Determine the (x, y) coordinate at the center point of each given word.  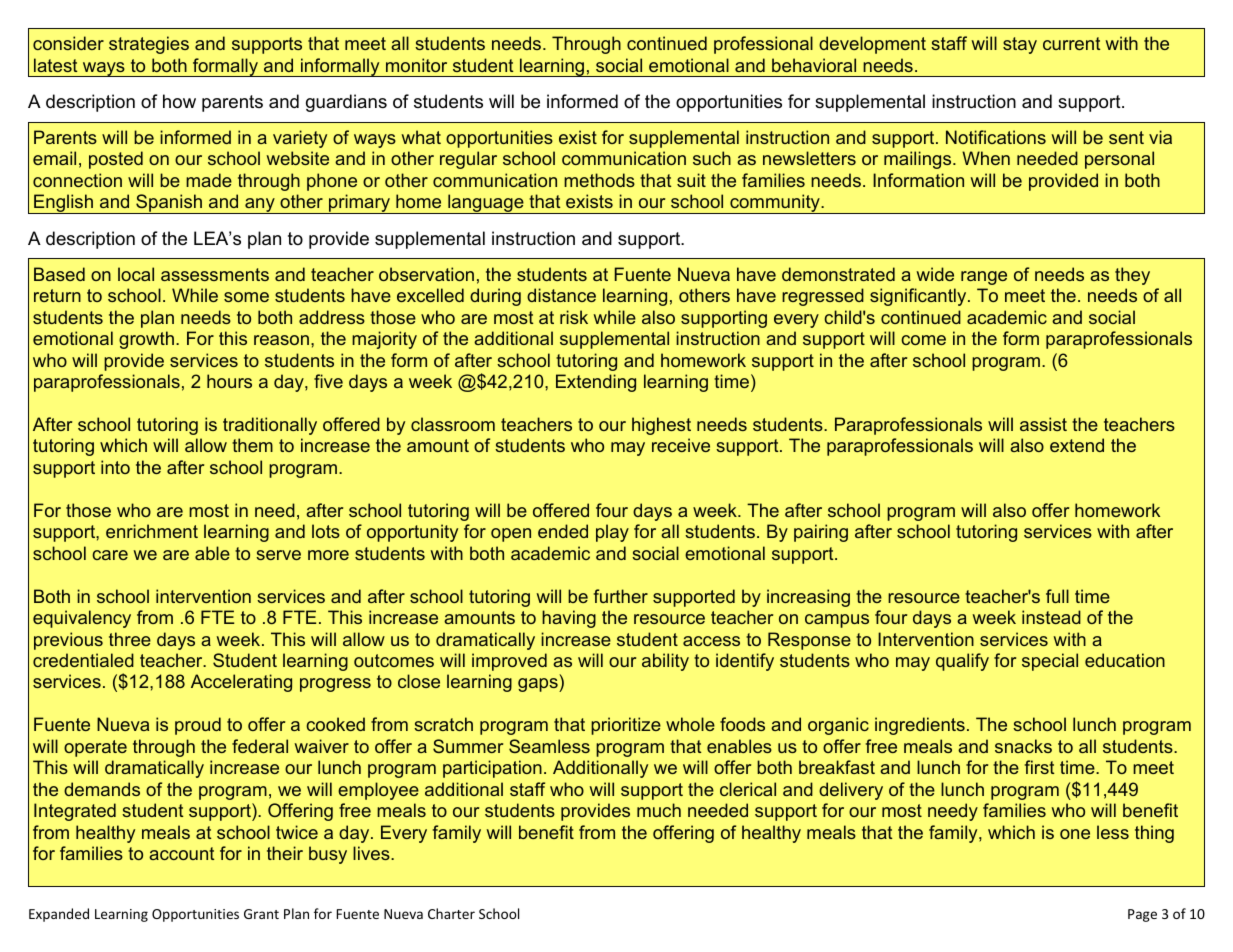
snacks (1023, 746)
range (984, 278)
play (612, 533)
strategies (149, 45)
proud (198, 726)
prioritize (626, 726)
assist (1043, 424)
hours (229, 381)
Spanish (169, 204)
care (110, 555)
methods (599, 180)
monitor (416, 65)
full (1057, 596)
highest (661, 426)
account (181, 853)
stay (1020, 45)
